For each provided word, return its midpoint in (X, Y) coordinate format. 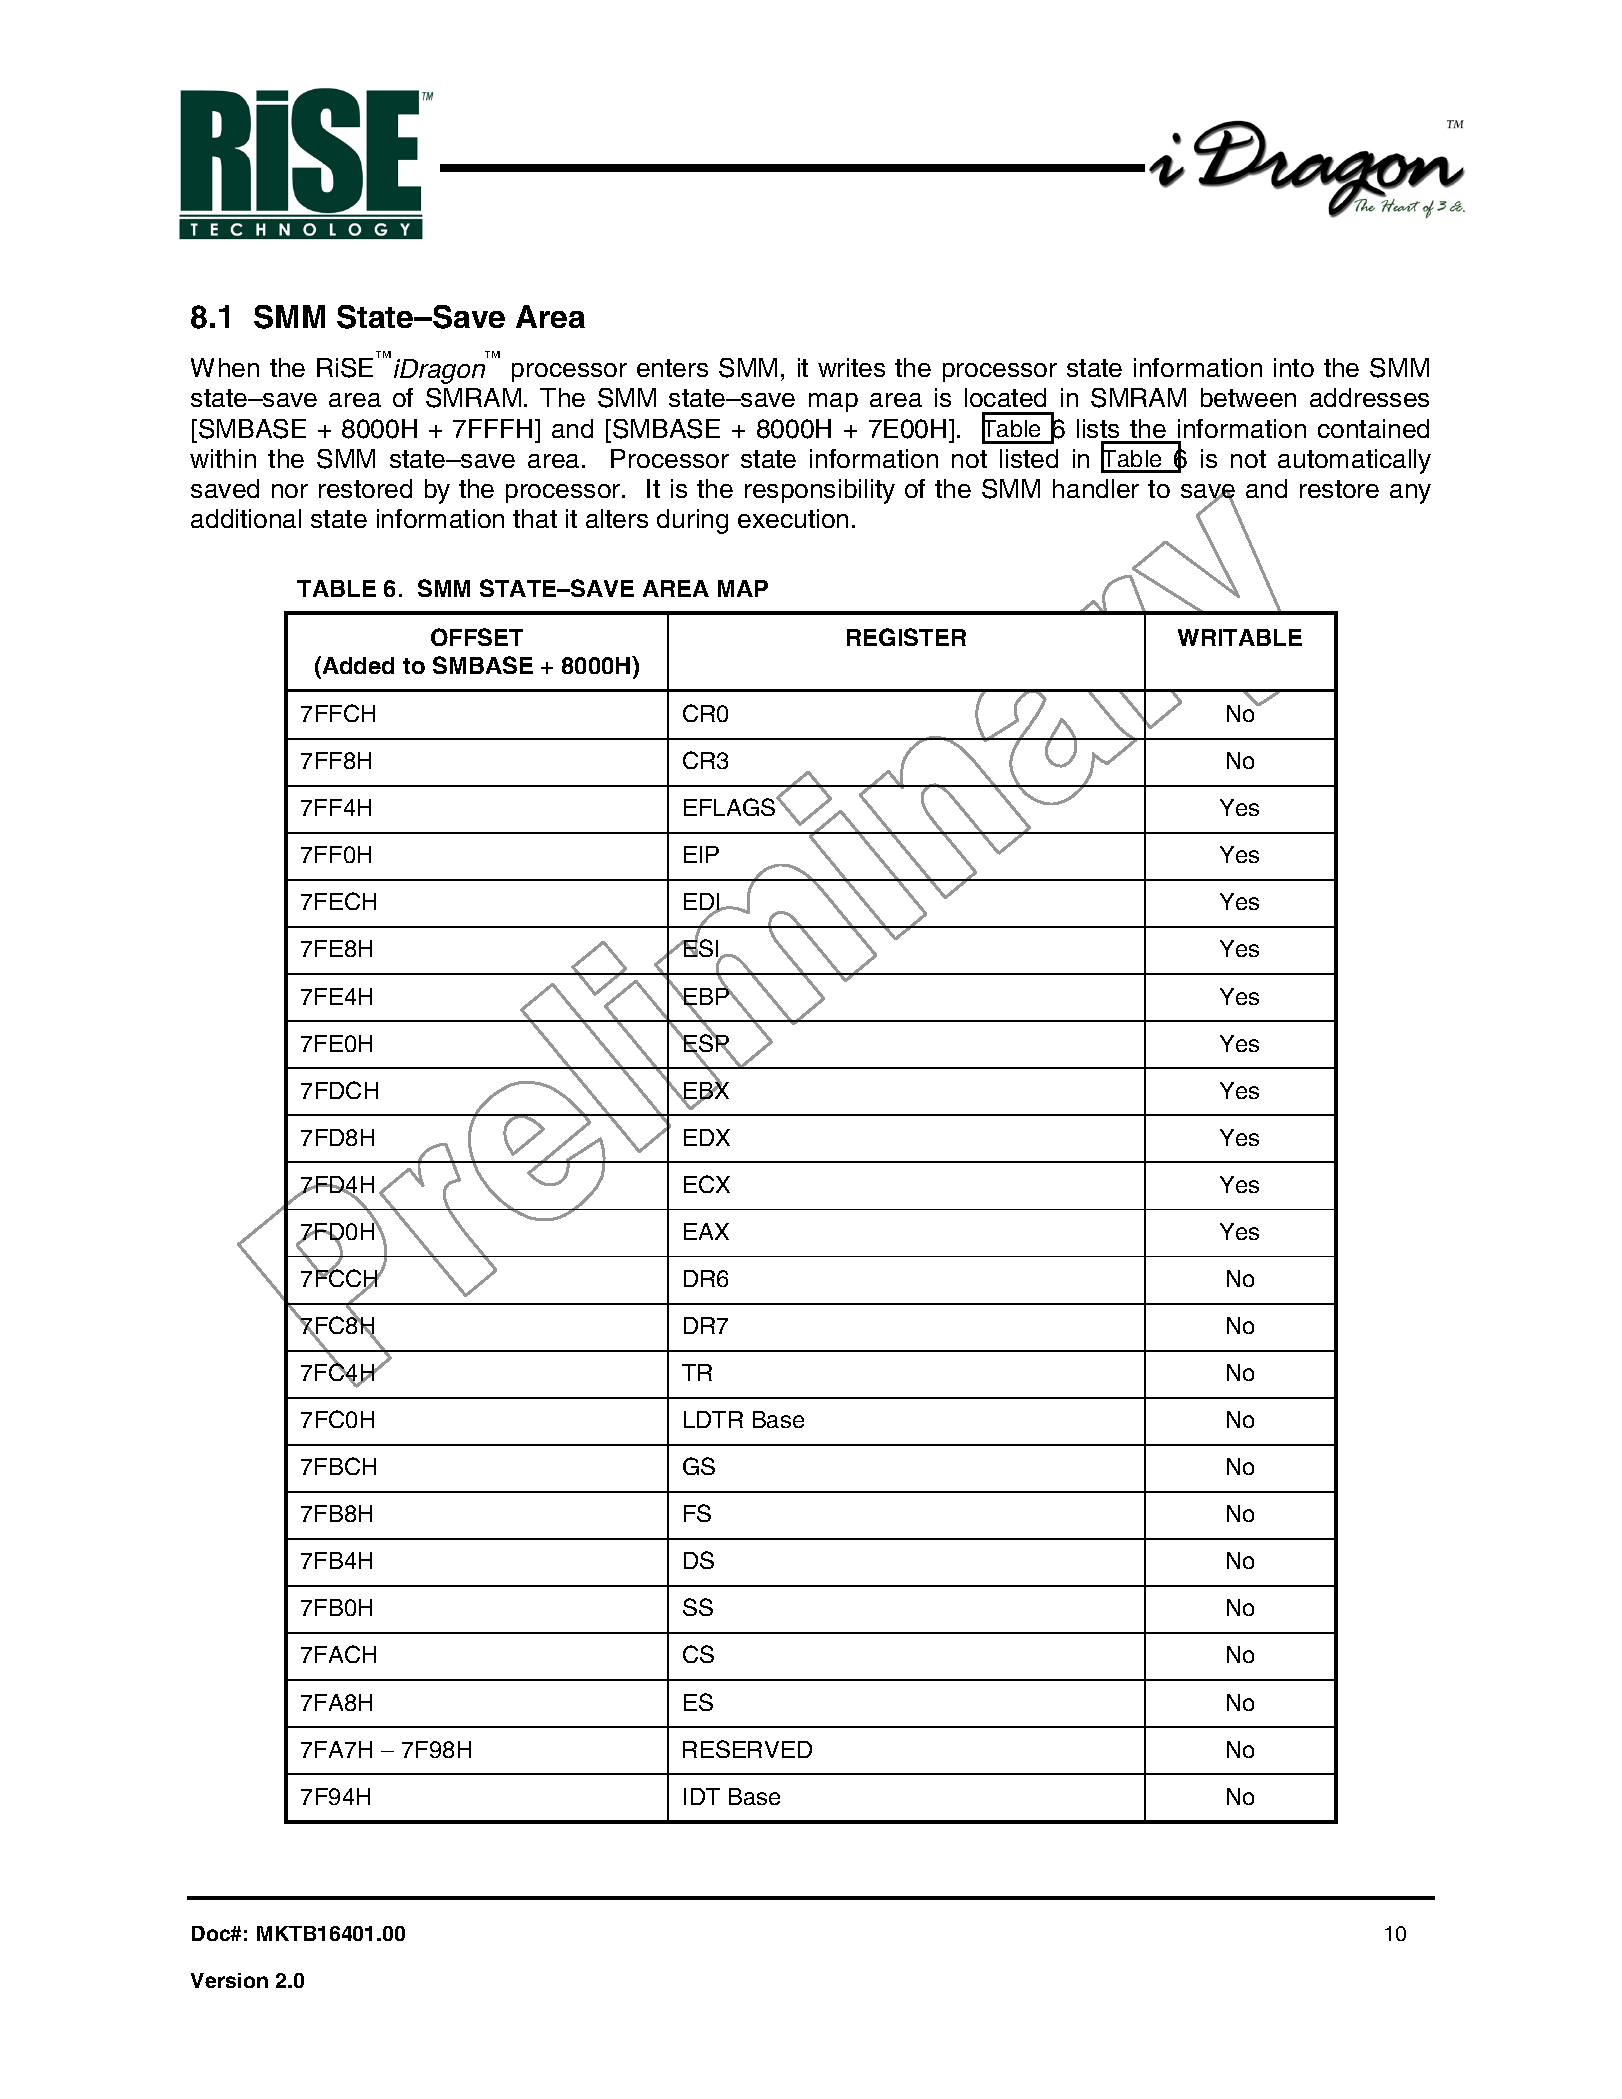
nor (290, 491)
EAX (706, 1231)
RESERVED (747, 1749)
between (1248, 397)
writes (851, 367)
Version (229, 1980)
